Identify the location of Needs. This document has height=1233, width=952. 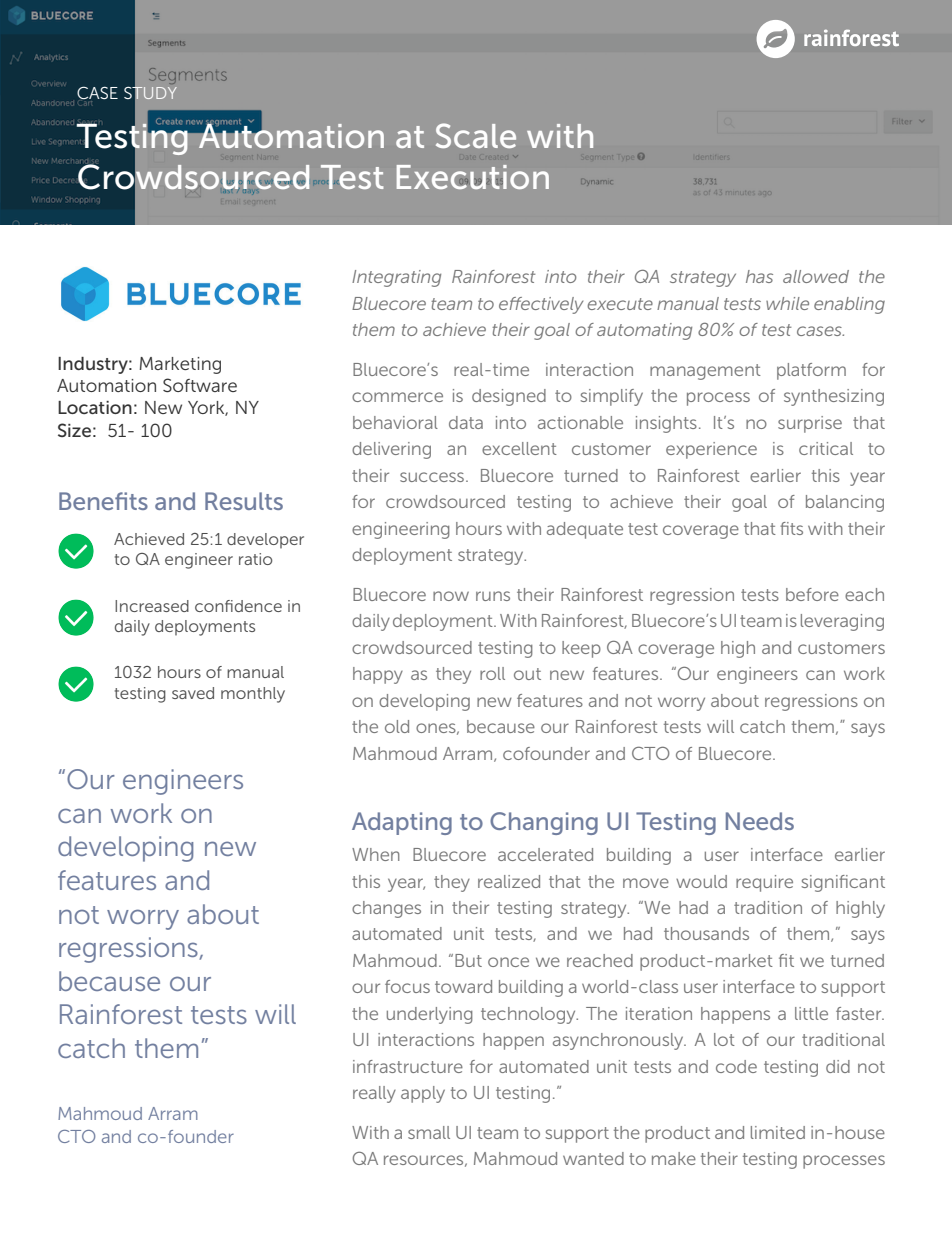
(760, 821).
